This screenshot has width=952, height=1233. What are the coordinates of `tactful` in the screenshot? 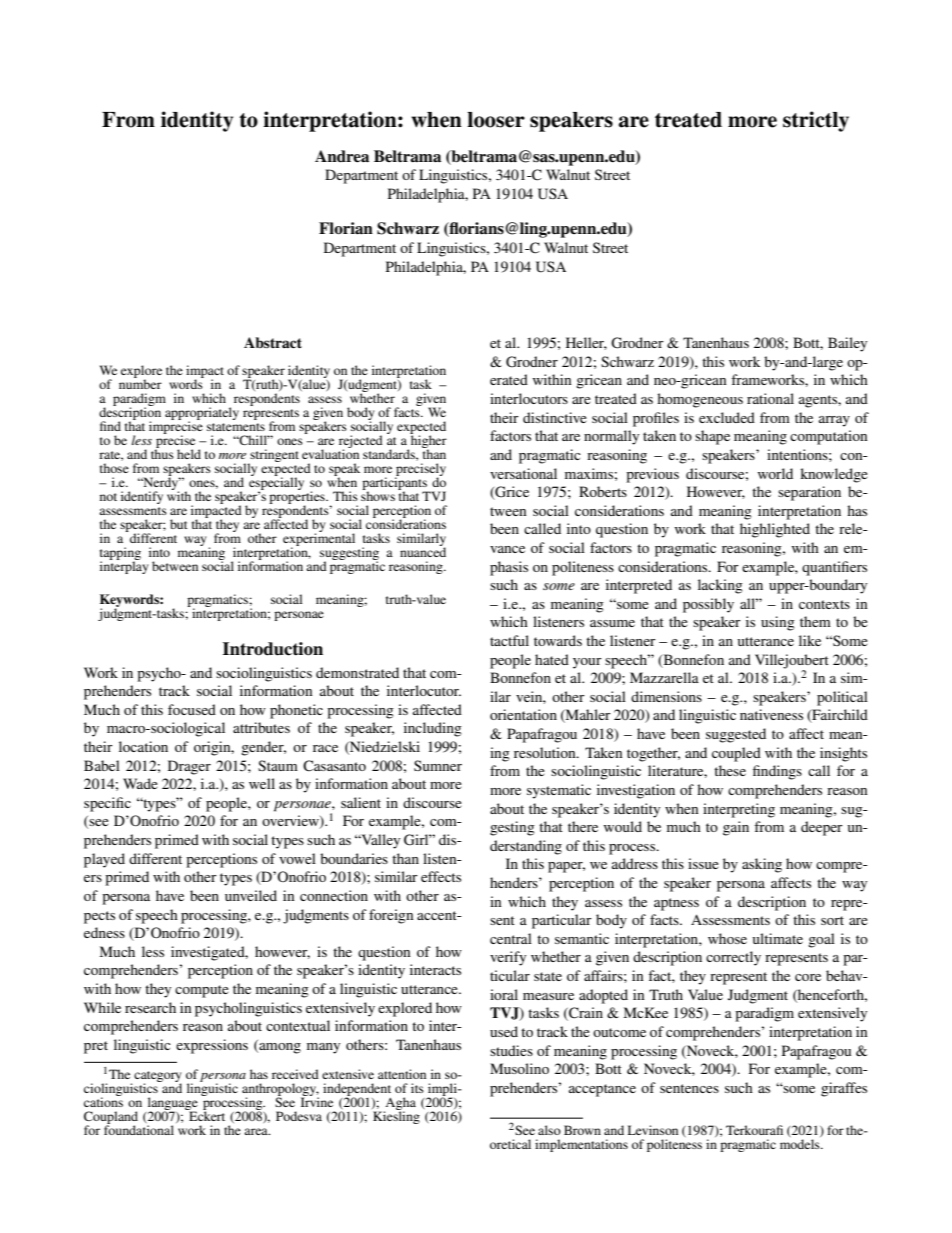 It's located at (509, 640).
